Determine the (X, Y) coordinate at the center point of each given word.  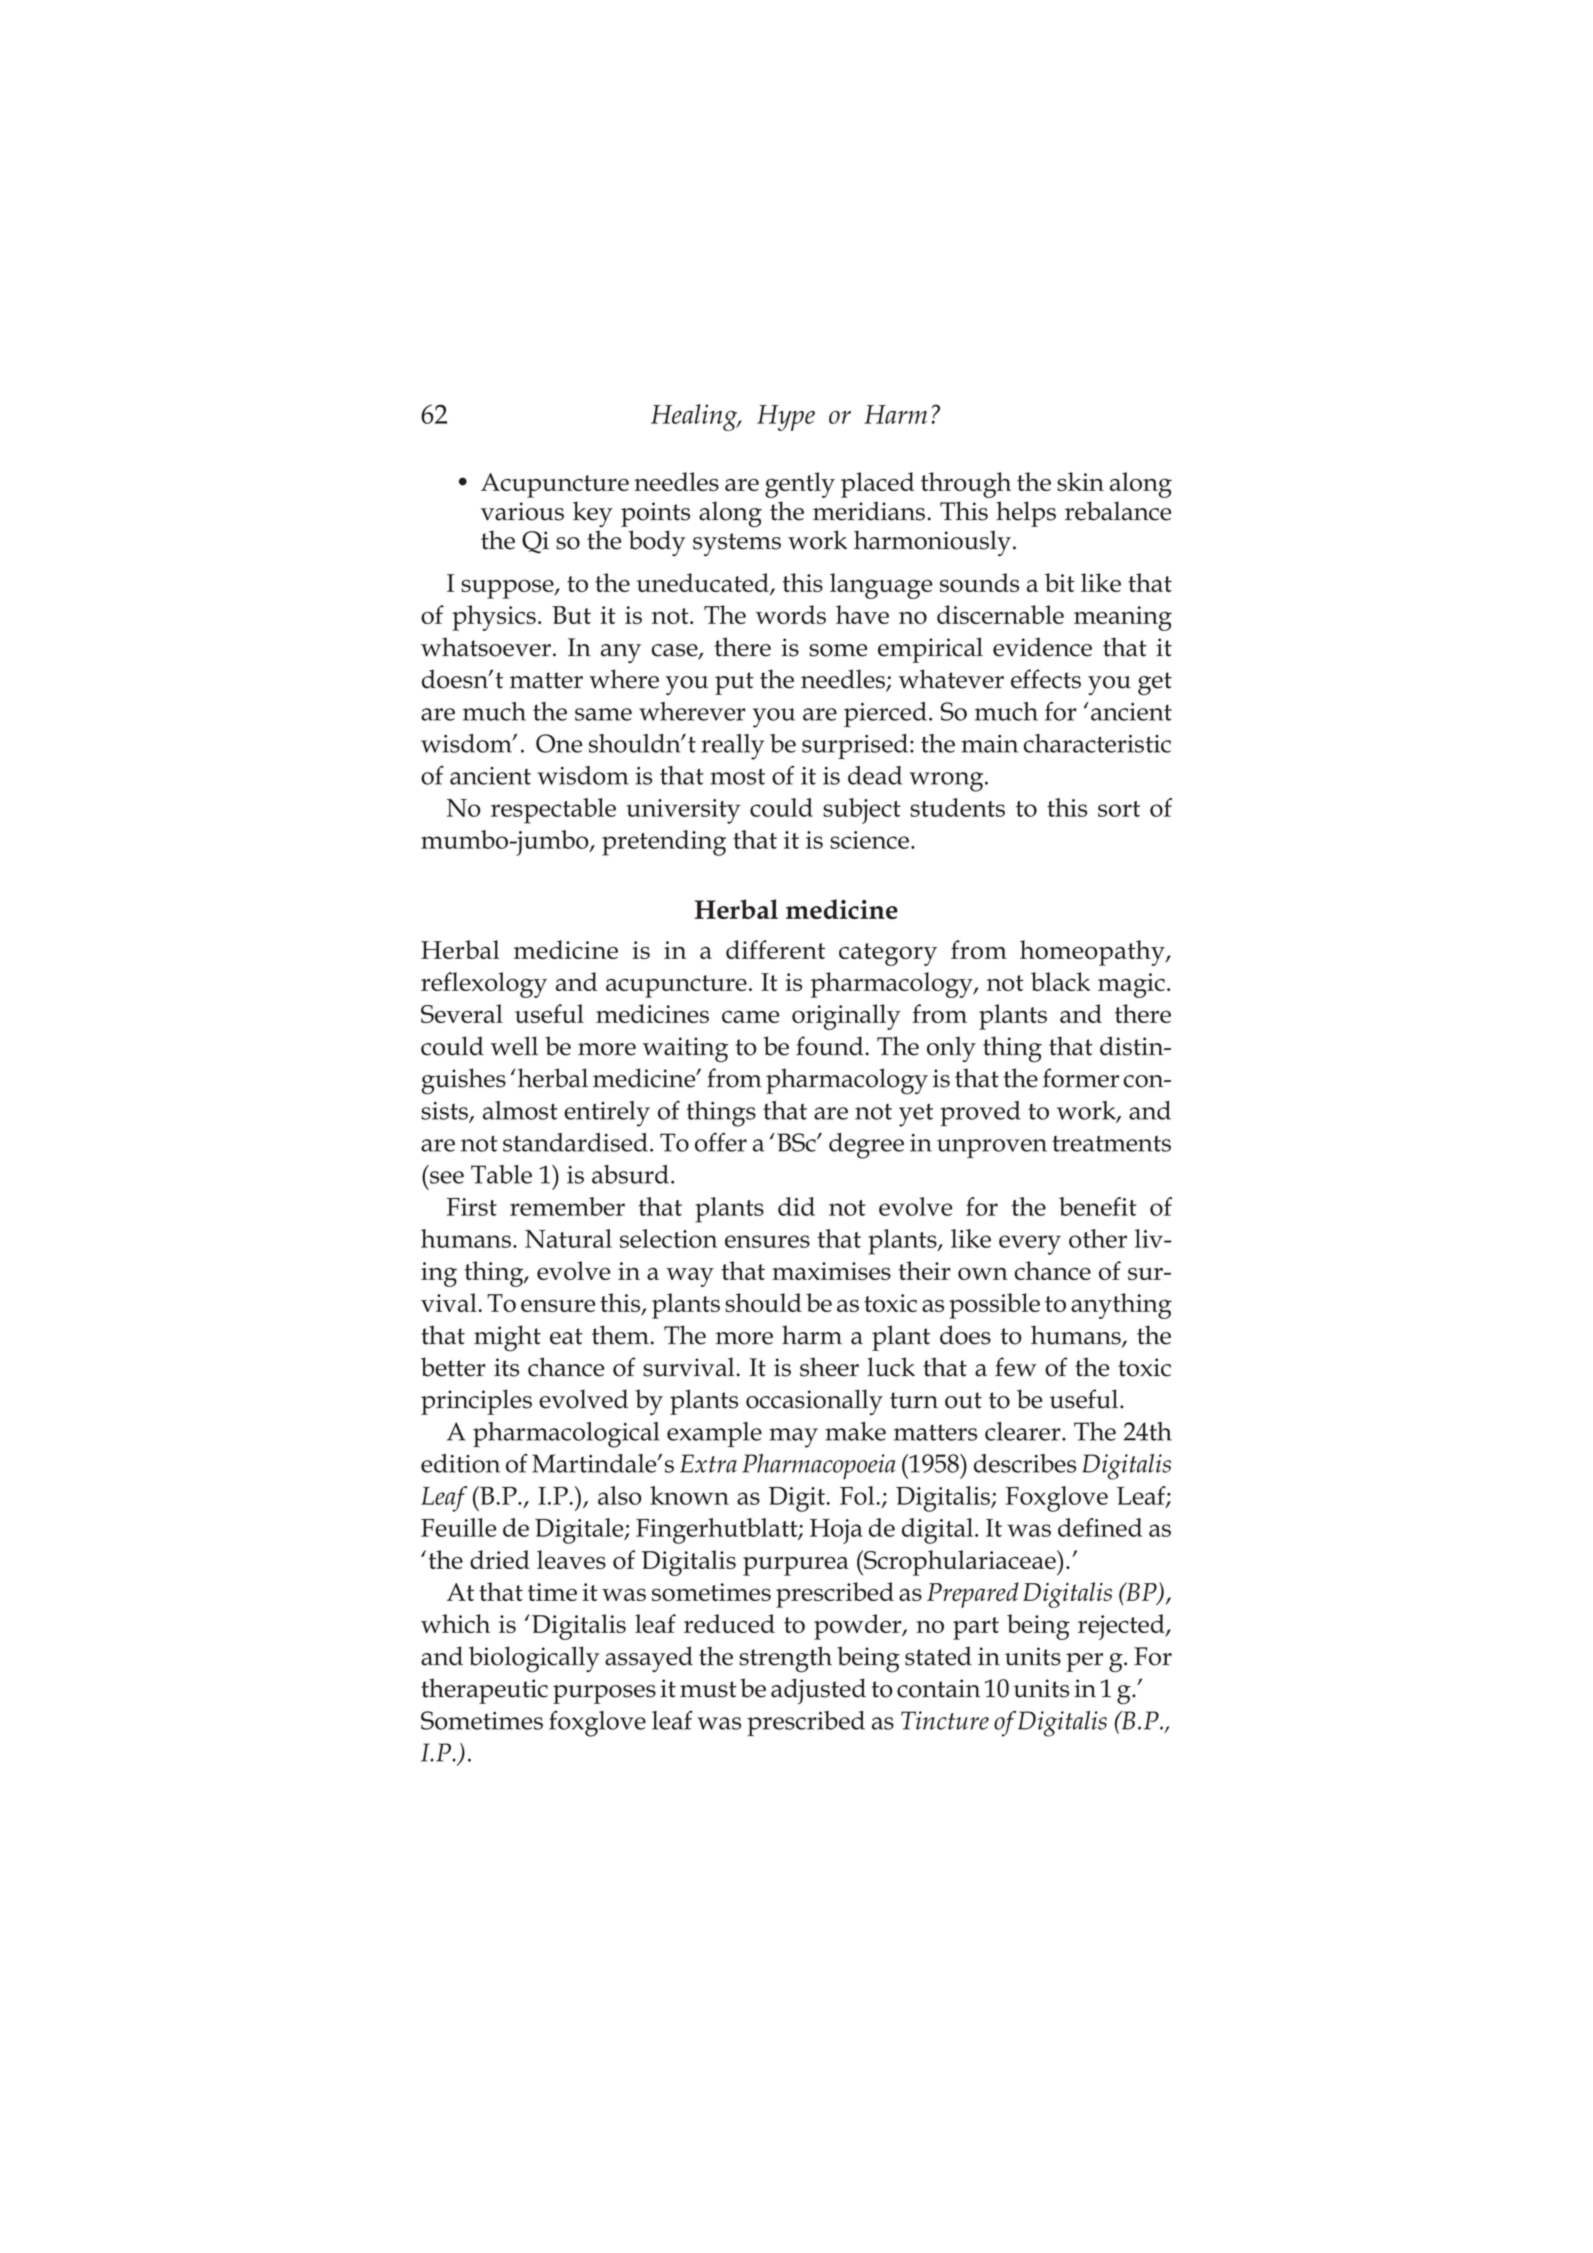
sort (1119, 809)
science (871, 840)
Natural (568, 1238)
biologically (534, 1659)
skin (1080, 481)
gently (800, 485)
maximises (831, 1271)
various (522, 511)
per (1084, 1662)
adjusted (818, 1691)
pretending (664, 843)
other (1098, 1238)
